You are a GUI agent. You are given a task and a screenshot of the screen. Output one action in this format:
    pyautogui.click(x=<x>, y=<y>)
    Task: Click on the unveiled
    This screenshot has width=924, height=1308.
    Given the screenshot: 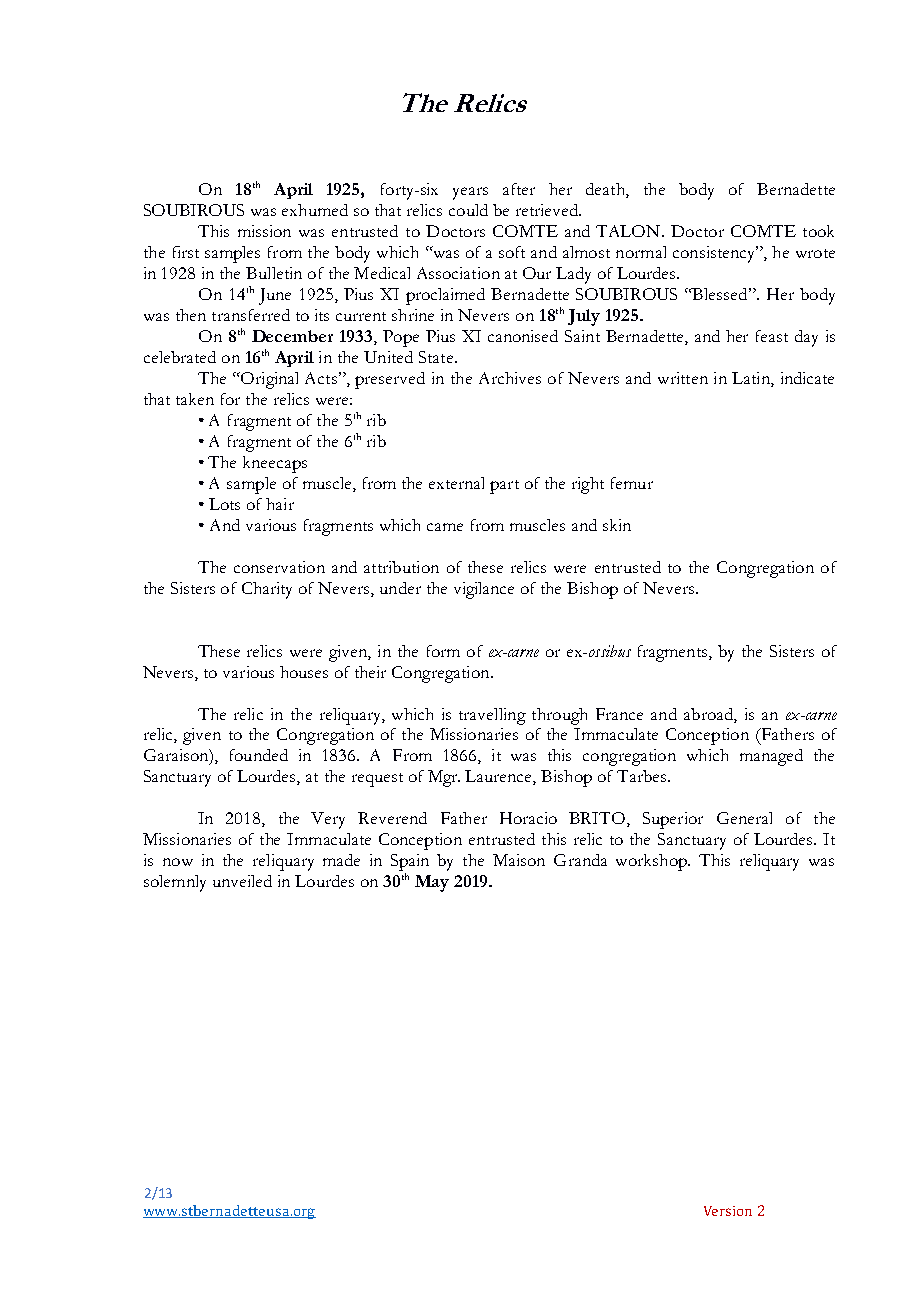 What is the action you would take?
    pyautogui.click(x=242, y=881)
